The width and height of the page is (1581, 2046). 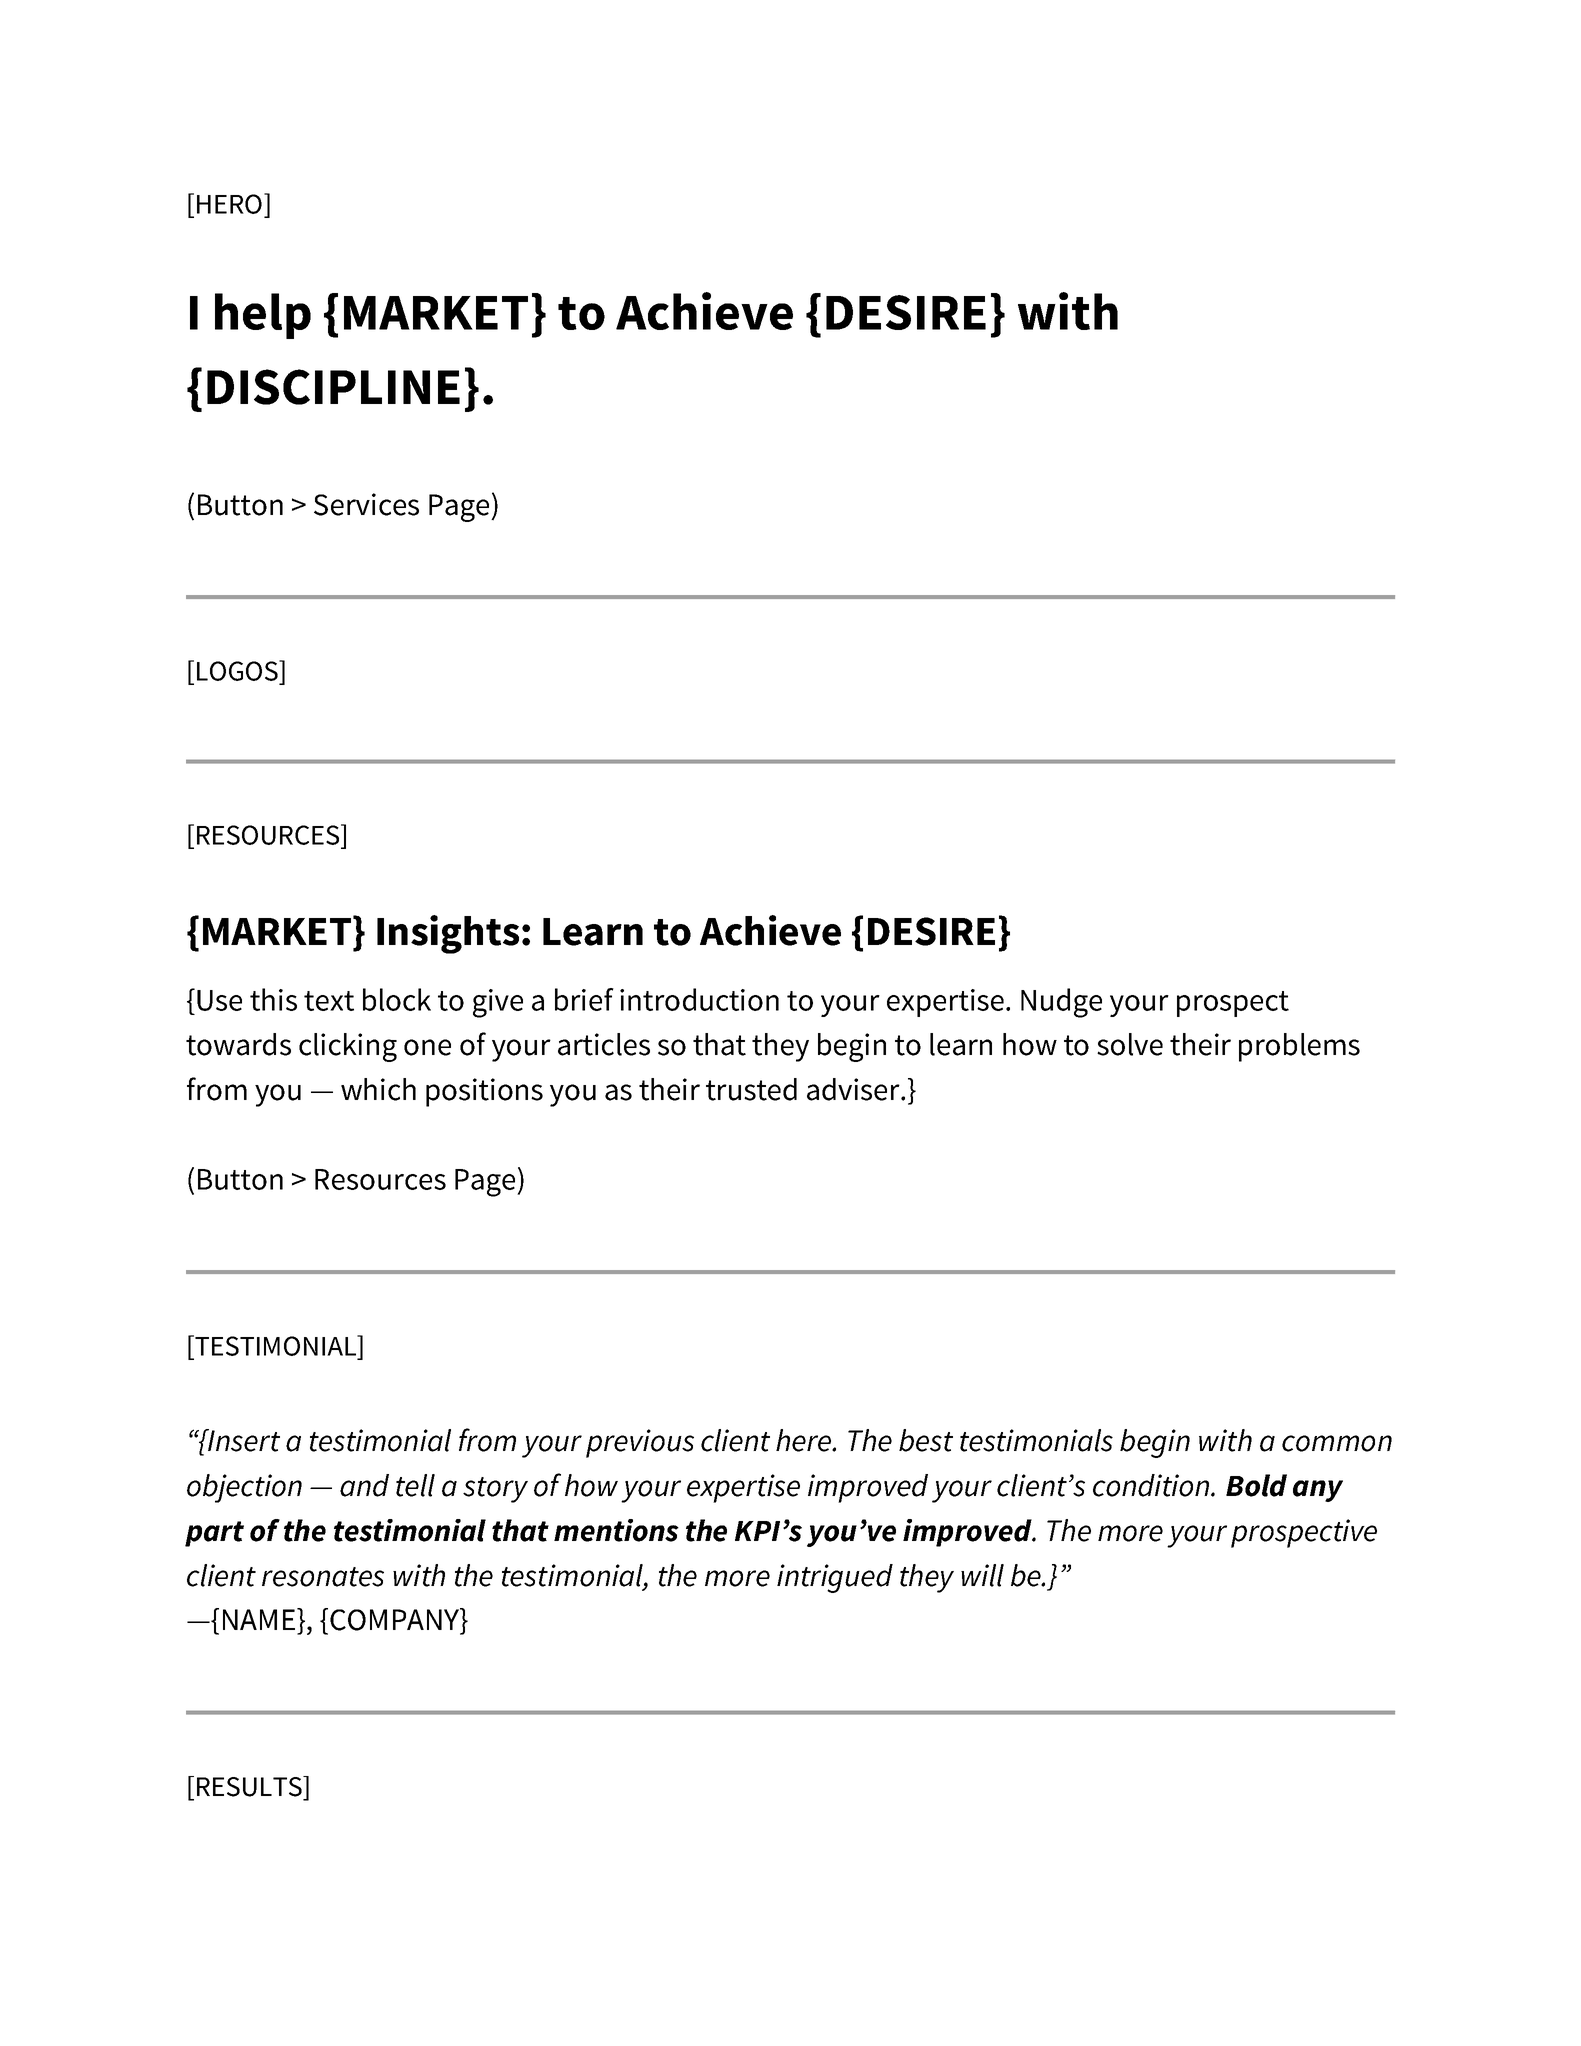 What do you see at coordinates (263, 316) in the page?
I see `help` at bounding box center [263, 316].
